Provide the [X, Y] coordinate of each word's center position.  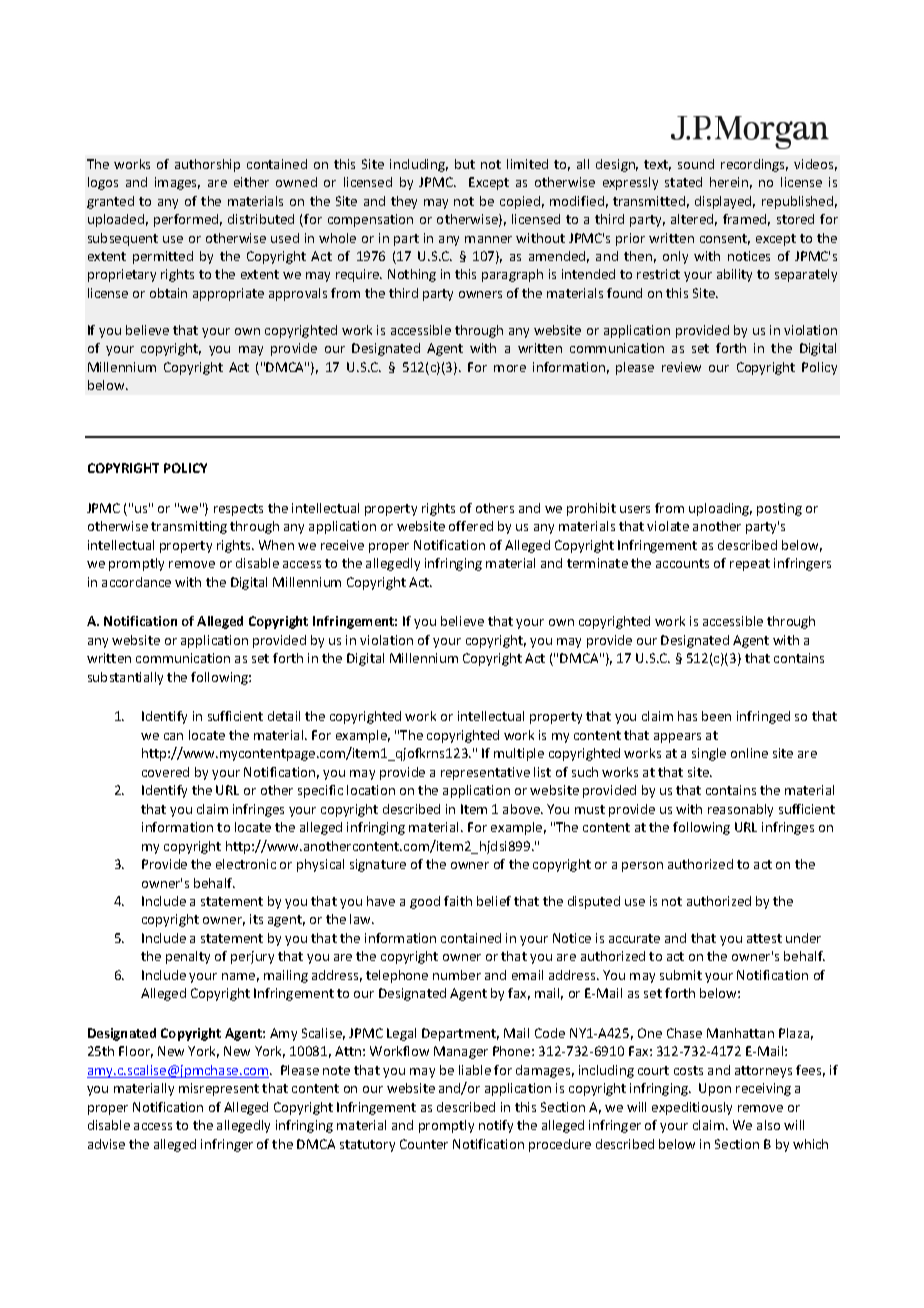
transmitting [189, 527]
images [177, 183]
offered [471, 526]
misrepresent [219, 1089]
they [404, 202]
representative [485, 773]
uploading [720, 509]
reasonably [740, 810]
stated [683, 182]
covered [165, 772]
